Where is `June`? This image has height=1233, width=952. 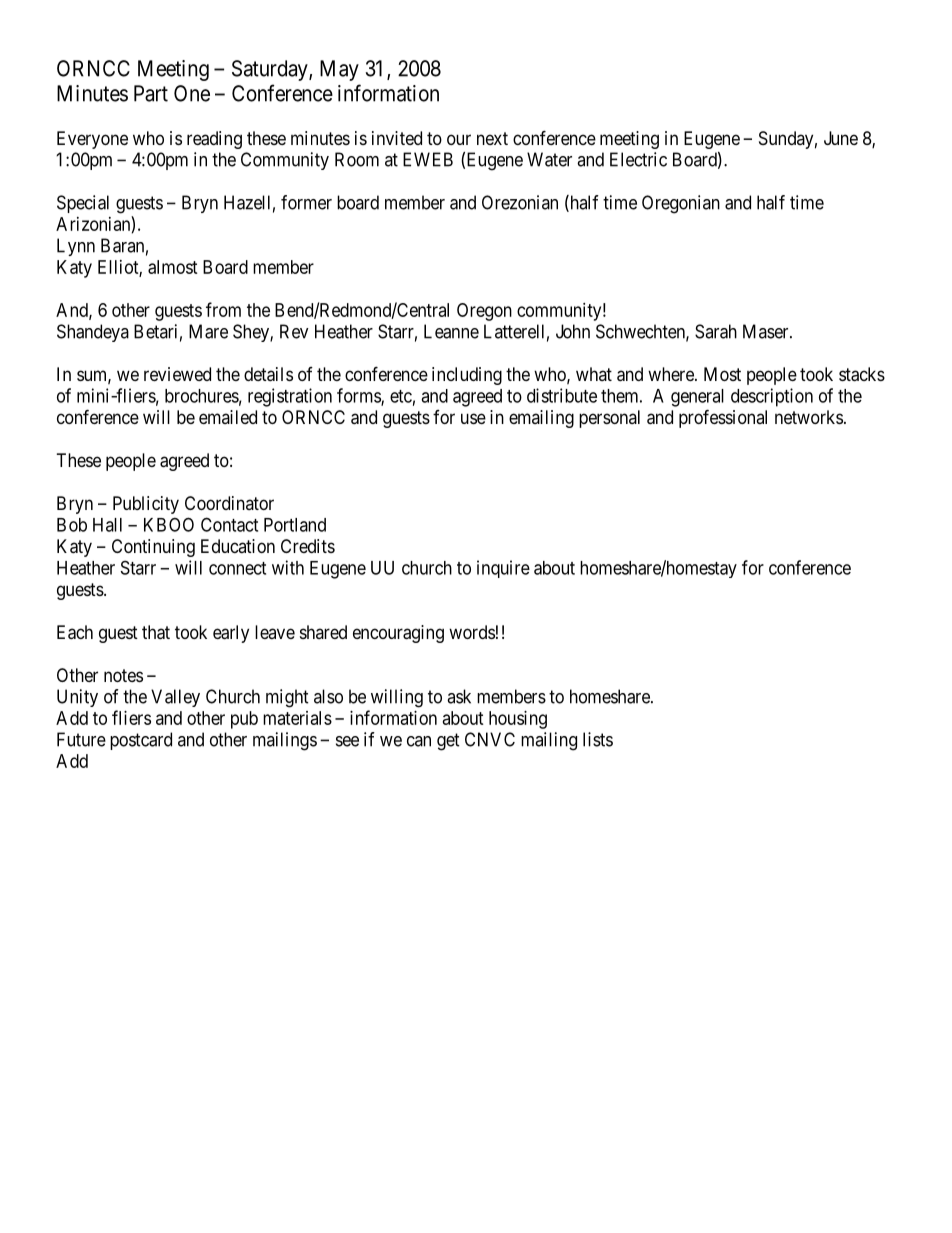
June is located at coordinates (841, 138).
